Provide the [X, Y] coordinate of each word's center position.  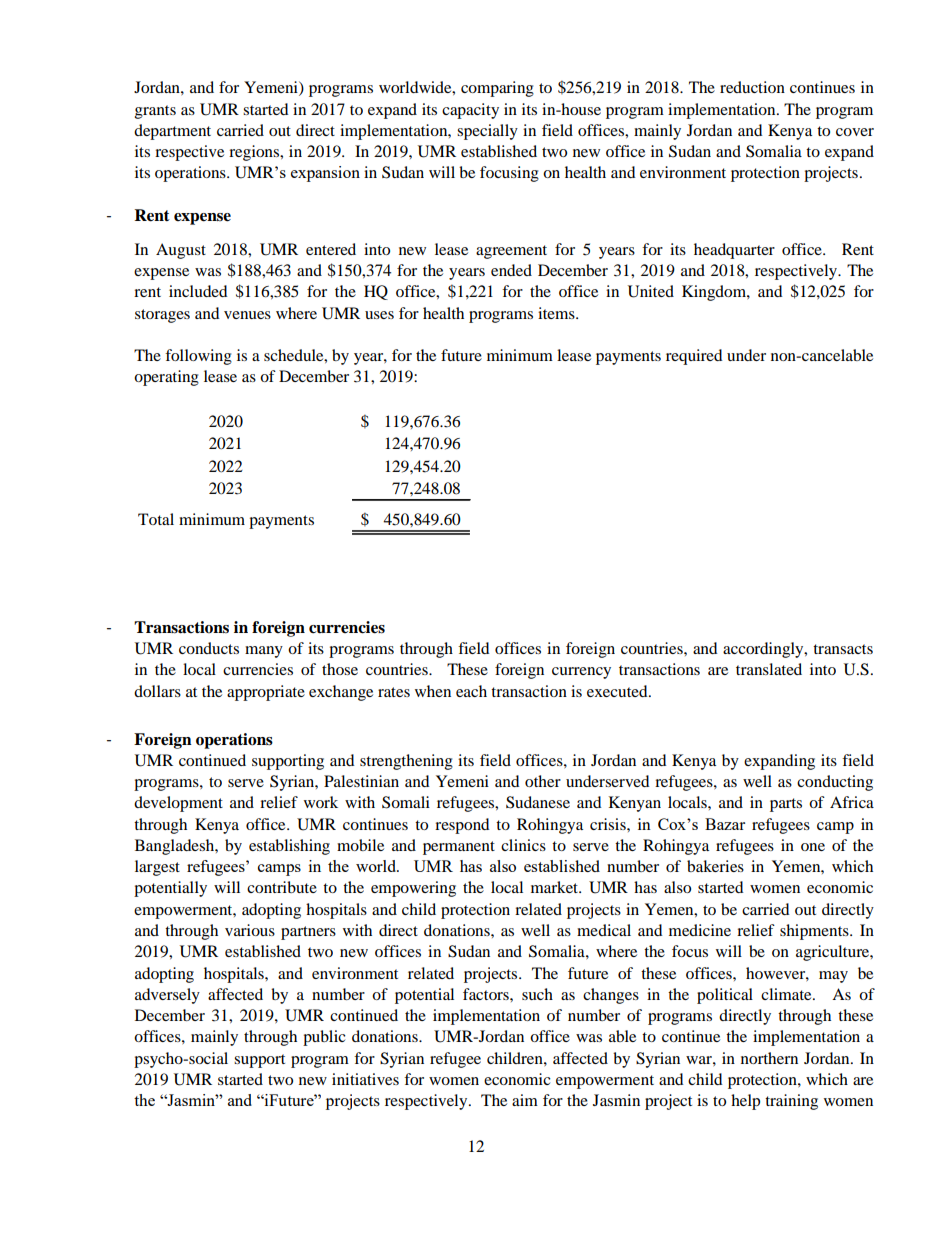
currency [581, 673]
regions [255, 153]
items [557, 313]
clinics [523, 845]
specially [487, 132]
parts [786, 805]
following [198, 357]
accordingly [764, 650]
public [324, 1038]
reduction [752, 87]
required [694, 357]
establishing [289, 847]
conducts [209, 648]
